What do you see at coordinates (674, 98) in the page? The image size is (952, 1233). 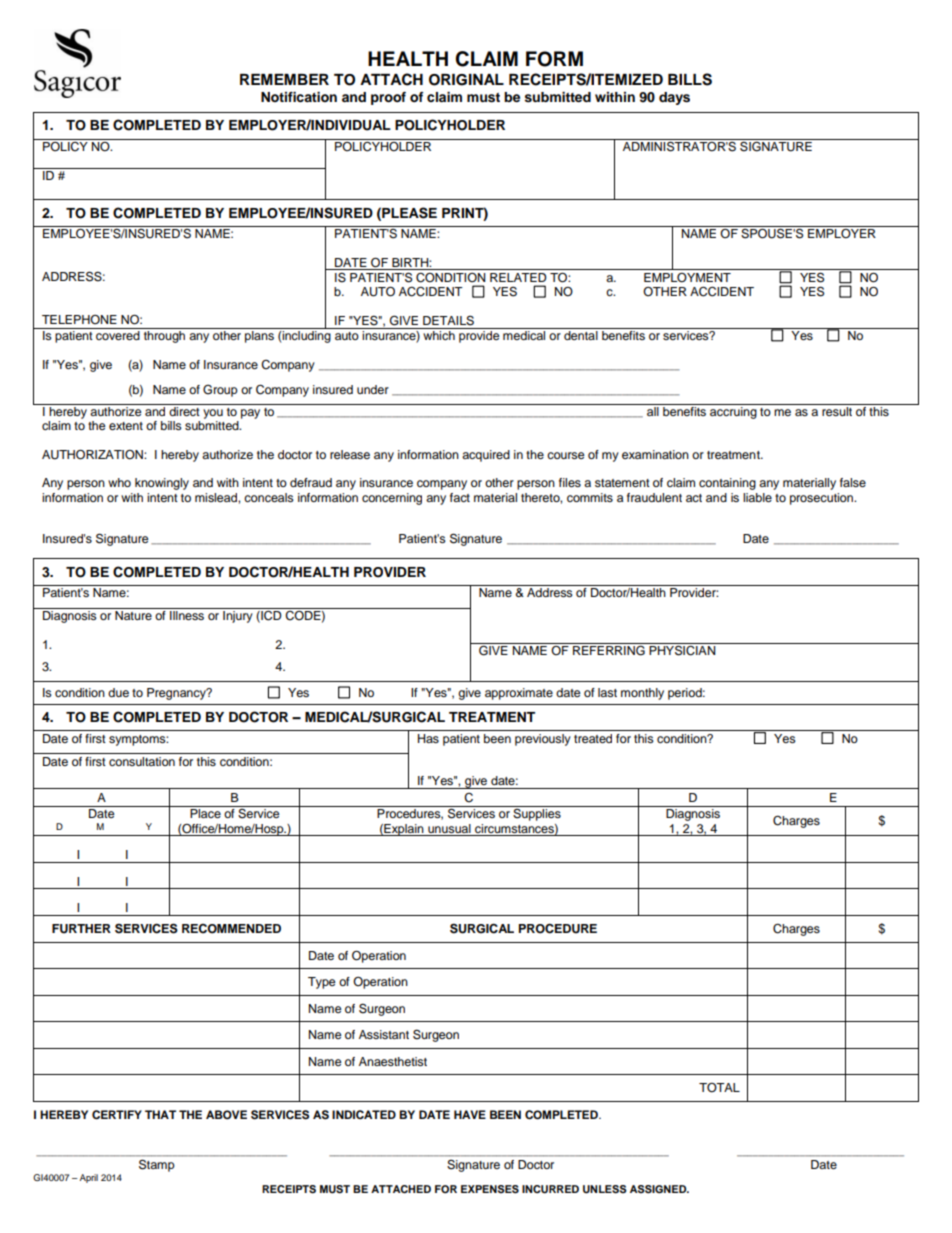 I see `days` at bounding box center [674, 98].
